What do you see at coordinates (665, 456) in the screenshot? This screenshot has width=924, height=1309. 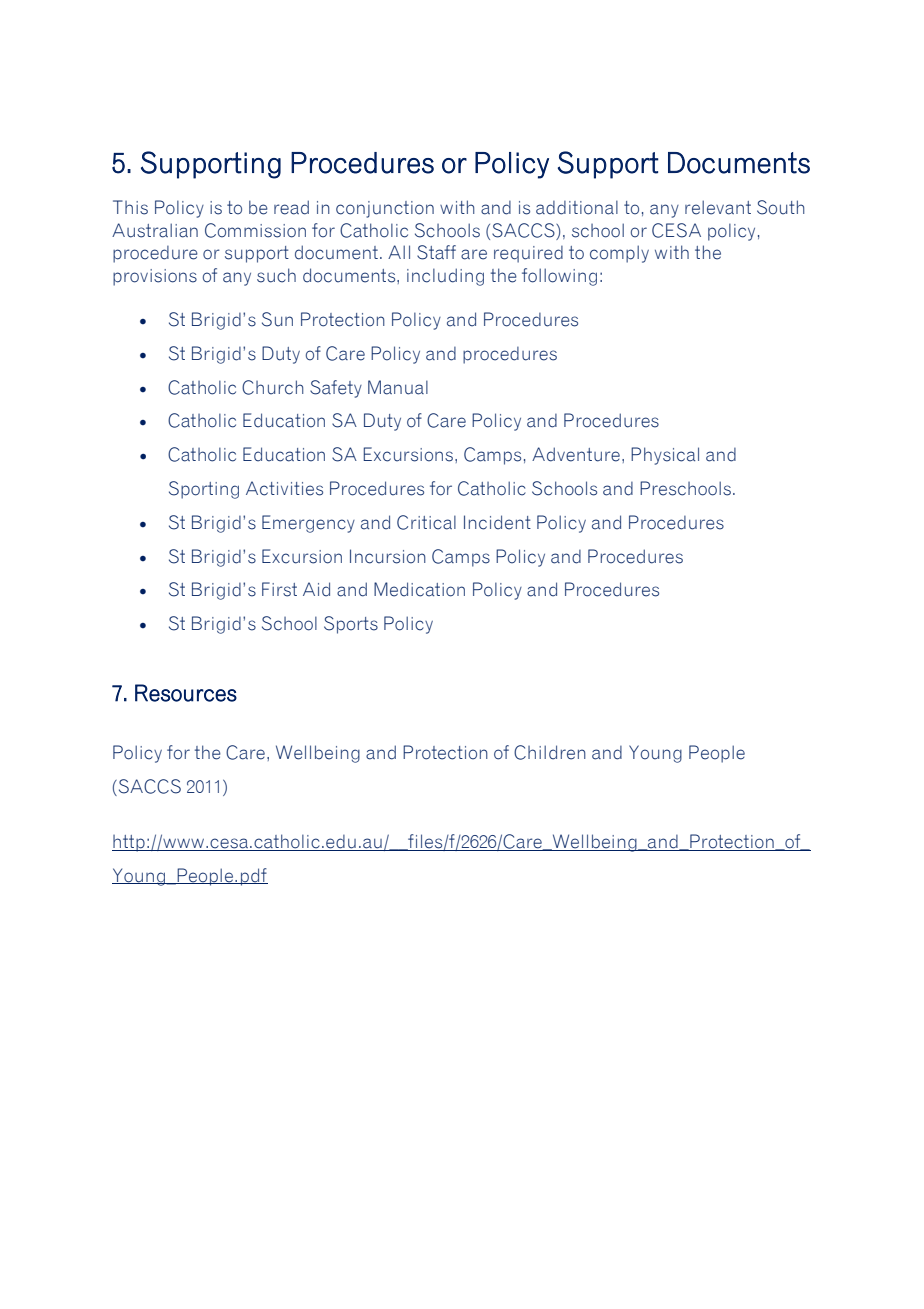 I see `Physical` at bounding box center [665, 456].
